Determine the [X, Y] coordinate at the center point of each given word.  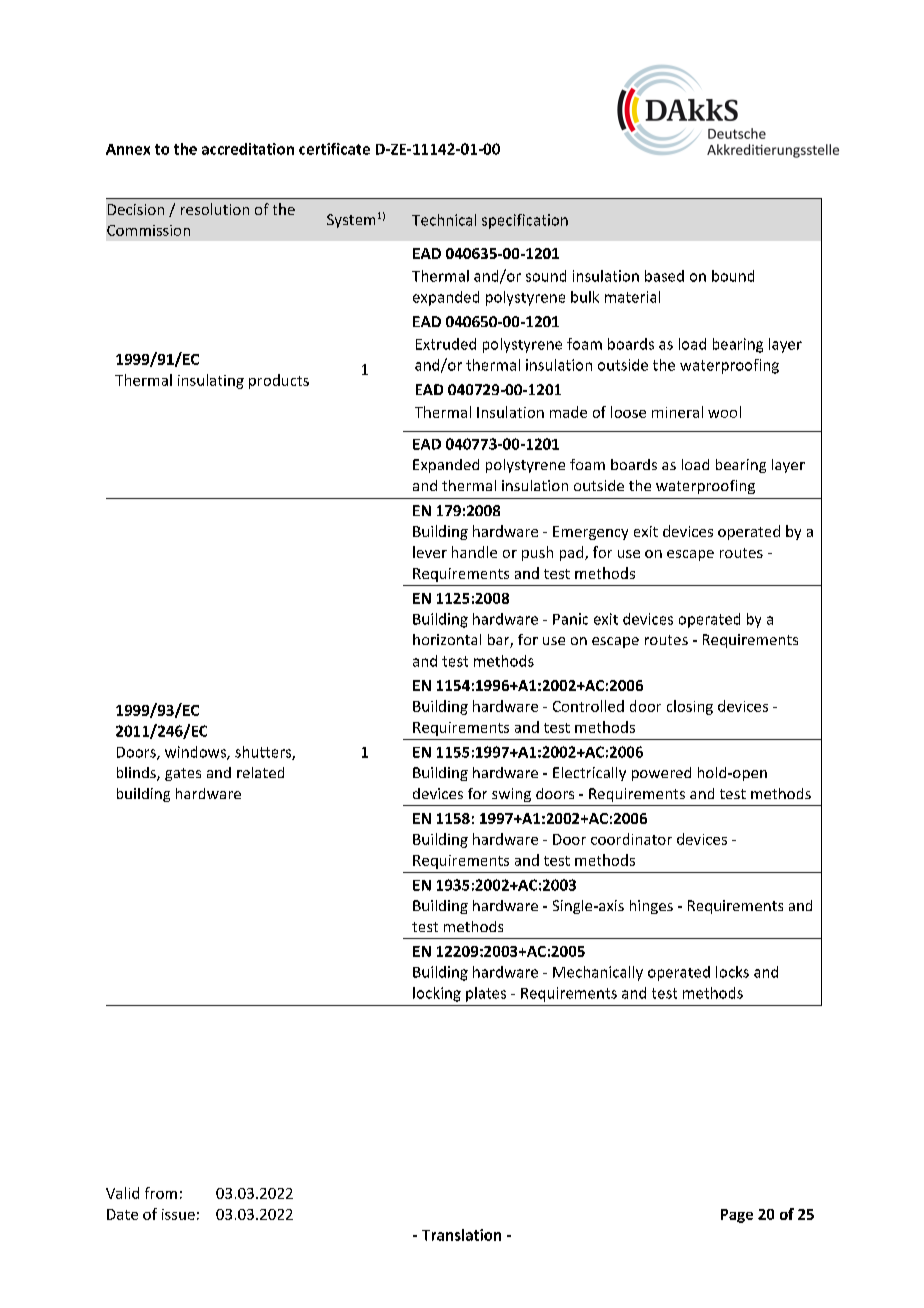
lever [430, 552]
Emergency [590, 533]
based [664, 276]
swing [511, 795]
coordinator [631, 839]
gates [183, 774]
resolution [215, 209]
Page [737, 1216]
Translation [461, 1235]
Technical [444, 220]
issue [178, 1214]
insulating [211, 381]
